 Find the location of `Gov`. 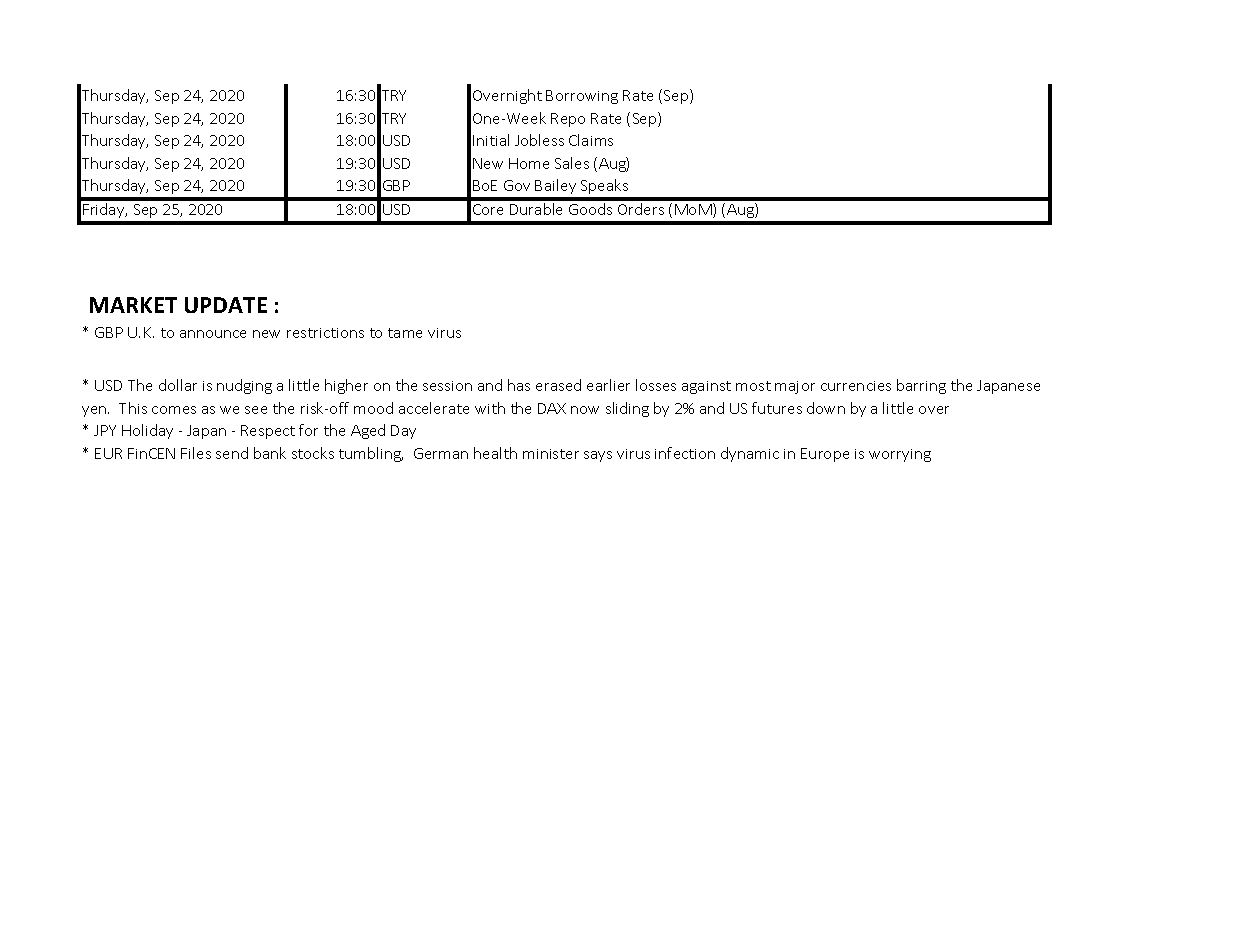

Gov is located at coordinates (517, 185).
